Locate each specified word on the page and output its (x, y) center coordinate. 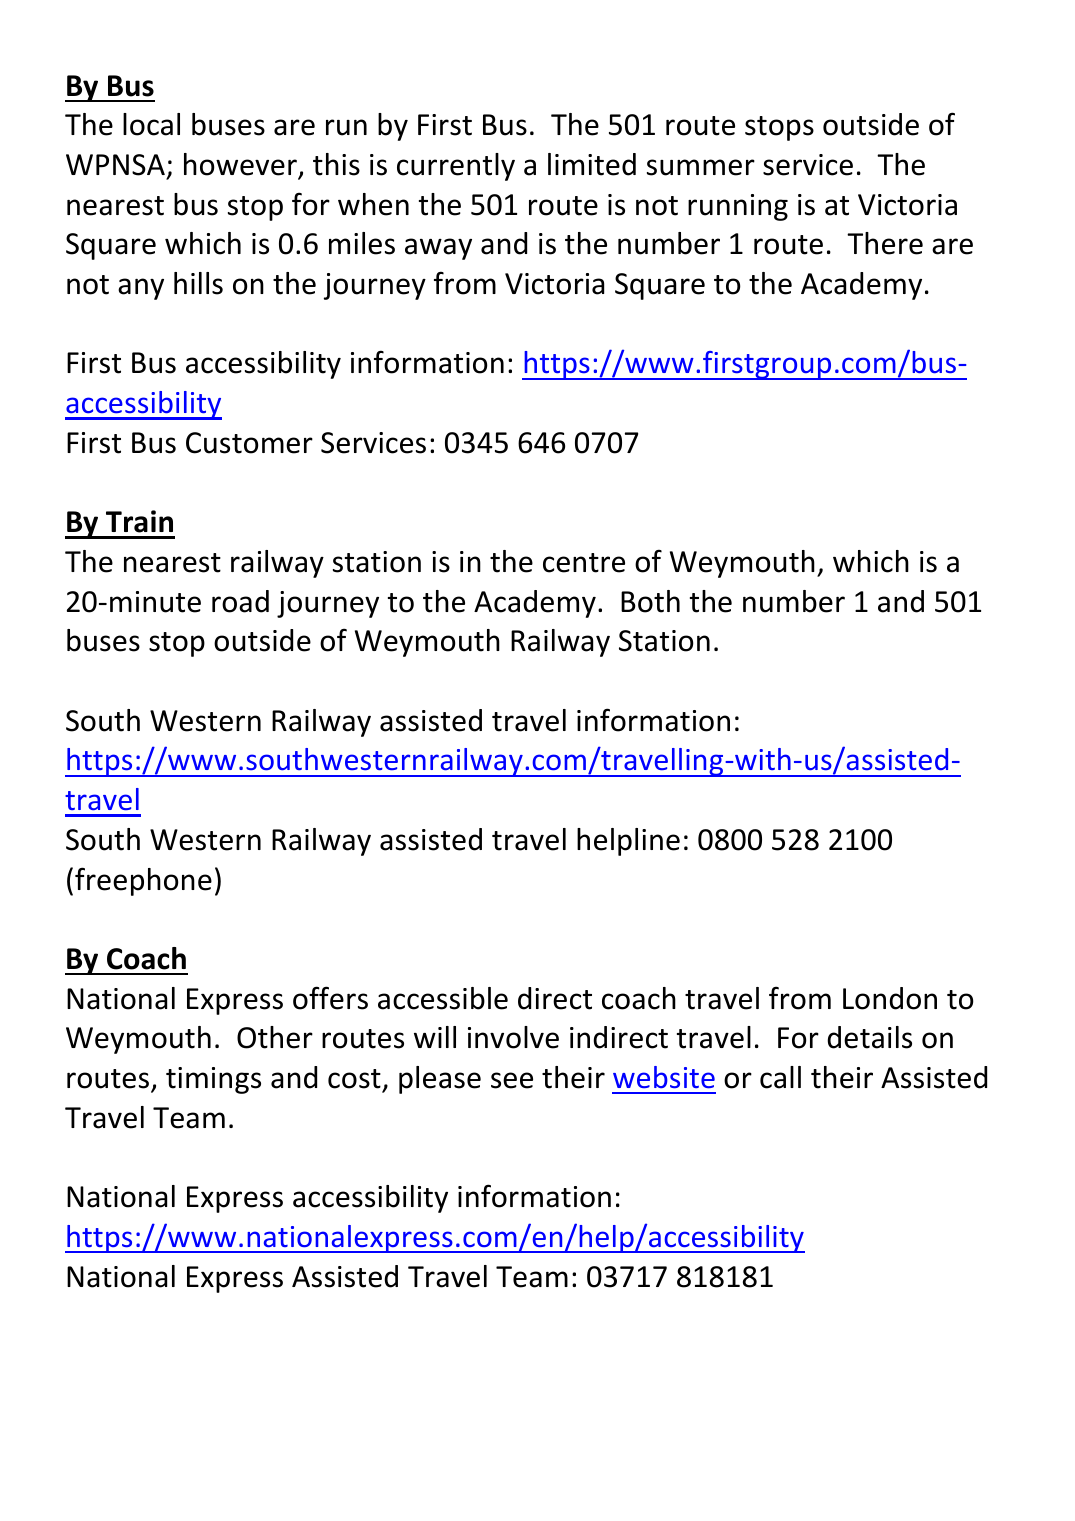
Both (650, 601)
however (241, 165)
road (240, 601)
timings (213, 1080)
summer (701, 167)
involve (513, 1037)
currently (456, 167)
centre (584, 563)
